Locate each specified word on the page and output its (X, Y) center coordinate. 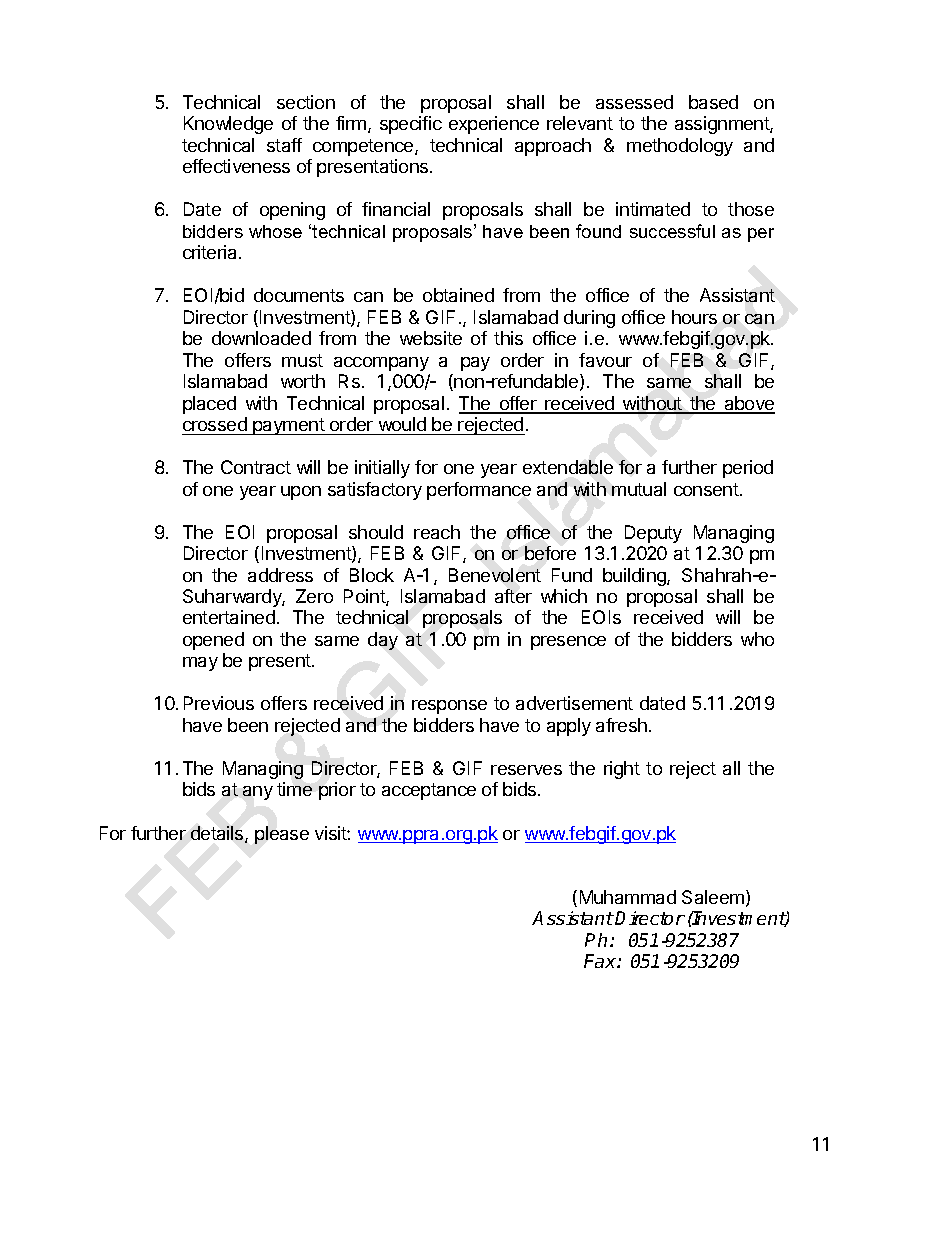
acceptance (429, 791)
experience (494, 125)
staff (284, 145)
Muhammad (628, 897)
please (282, 835)
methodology (680, 147)
